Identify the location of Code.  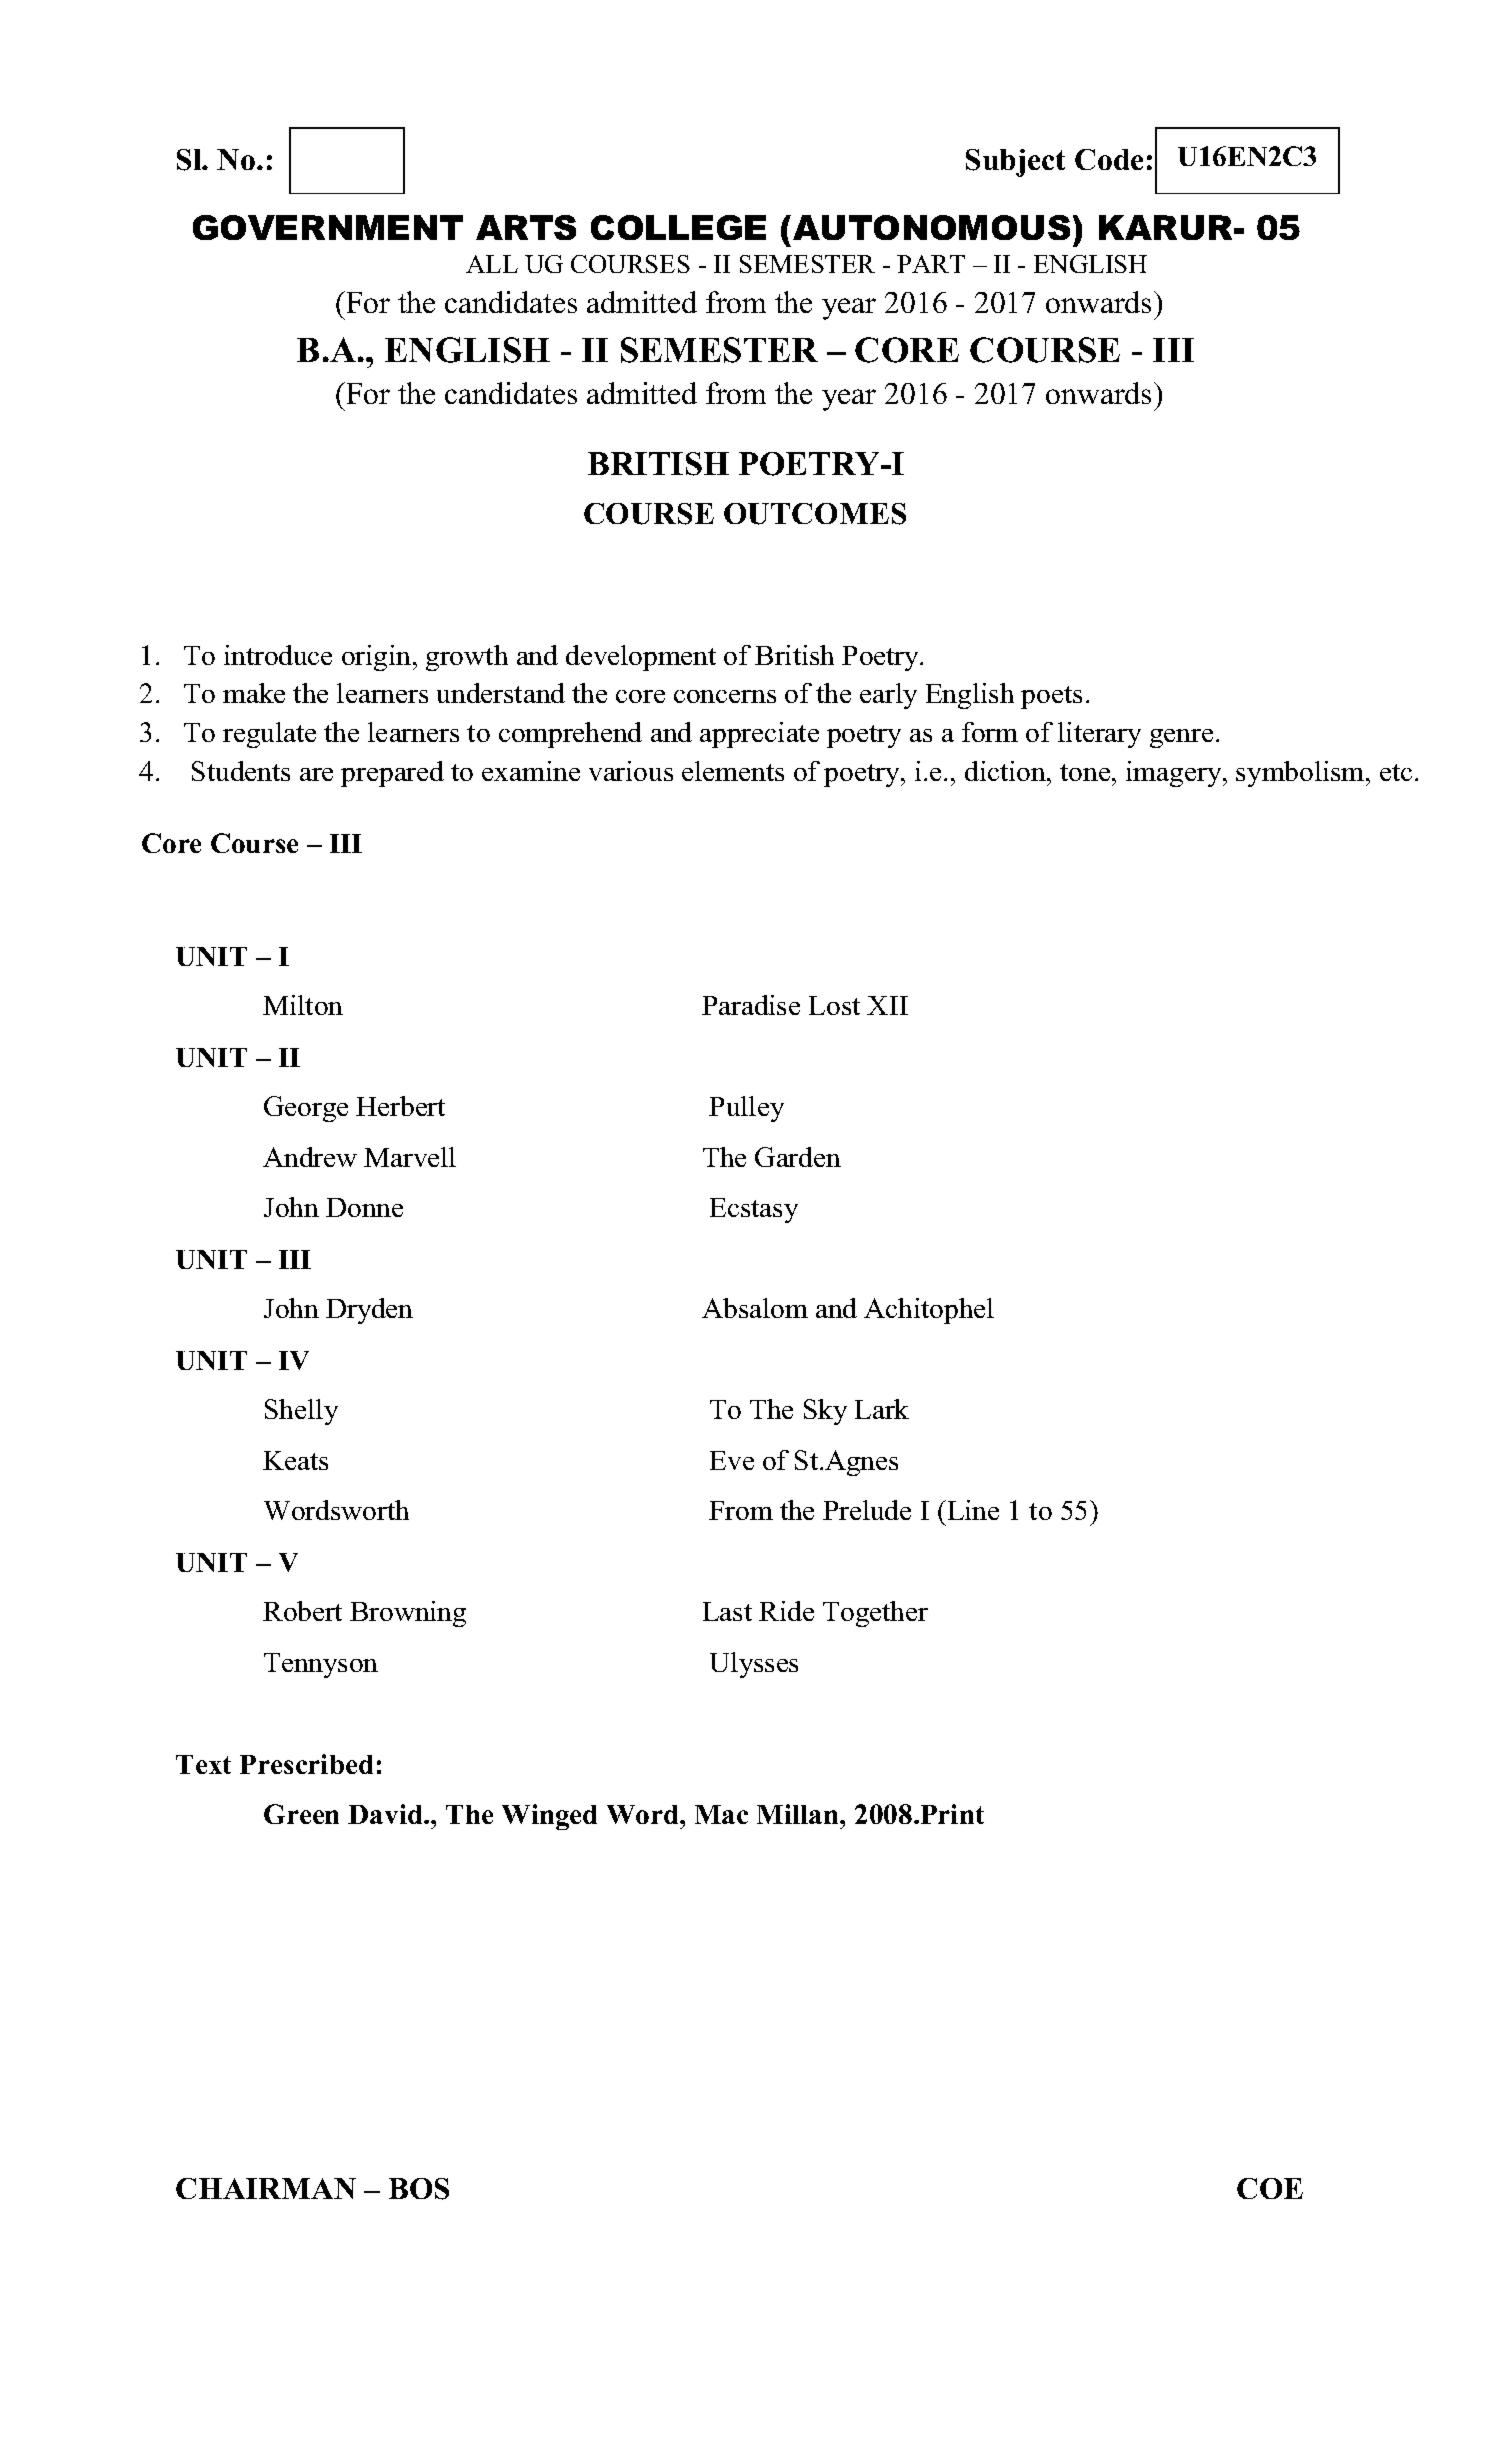
(1109, 159).
